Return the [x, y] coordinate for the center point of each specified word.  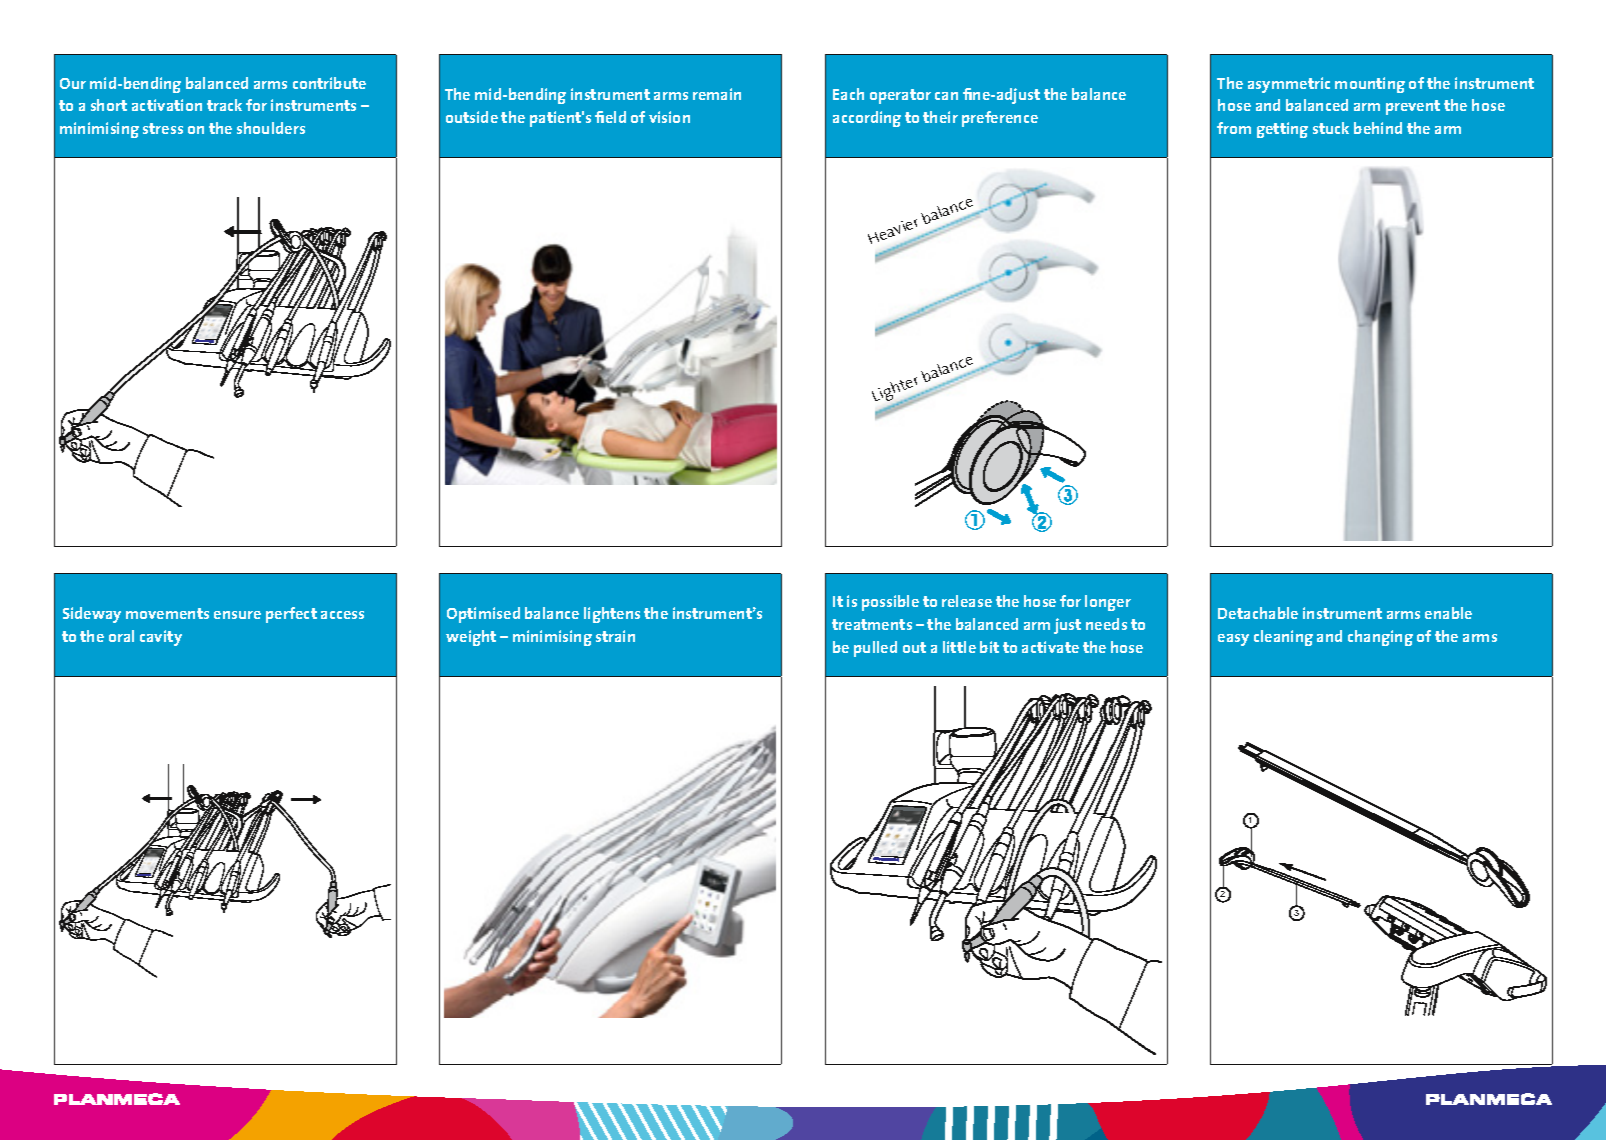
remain [717, 94]
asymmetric [1289, 85]
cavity [161, 638]
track [224, 105]
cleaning [1283, 638]
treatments [872, 624]
